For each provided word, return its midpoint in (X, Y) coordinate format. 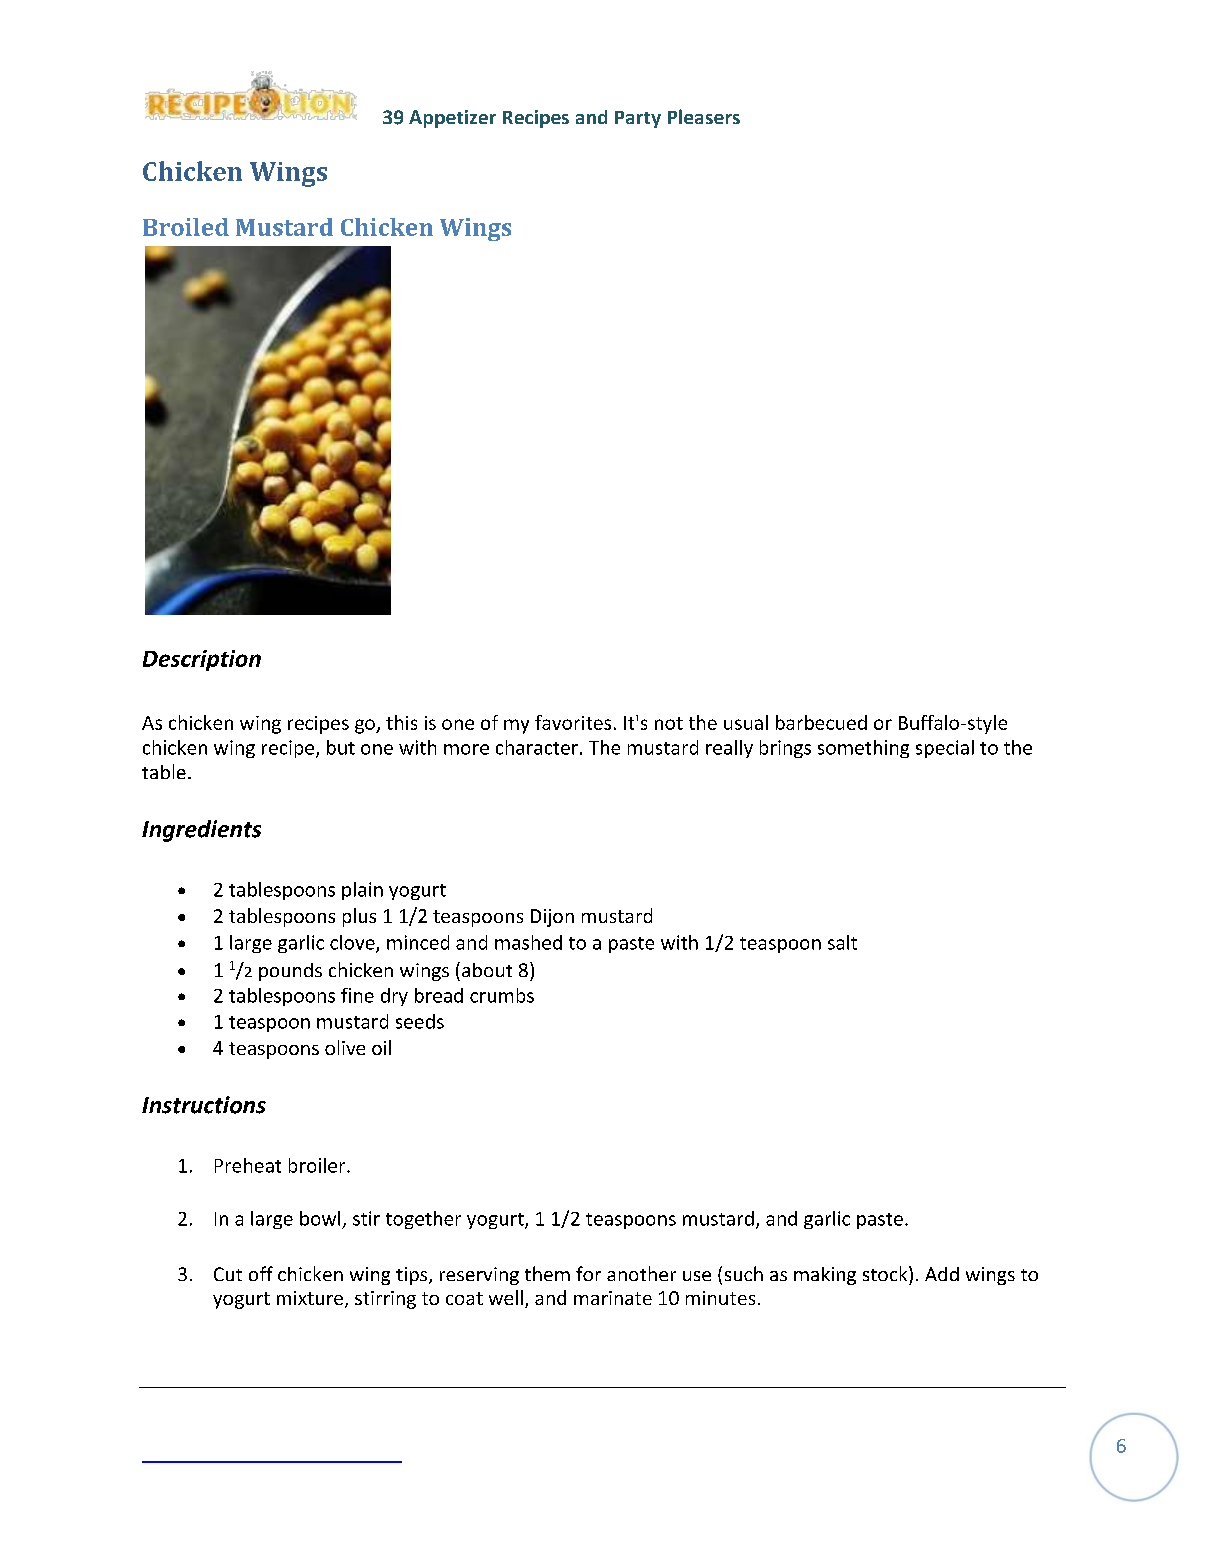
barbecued (821, 722)
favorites (573, 722)
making (825, 1276)
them (547, 1273)
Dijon (552, 918)
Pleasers (704, 116)
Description (202, 660)
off (261, 1273)
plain (362, 891)
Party (638, 119)
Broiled (186, 227)
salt (842, 942)
